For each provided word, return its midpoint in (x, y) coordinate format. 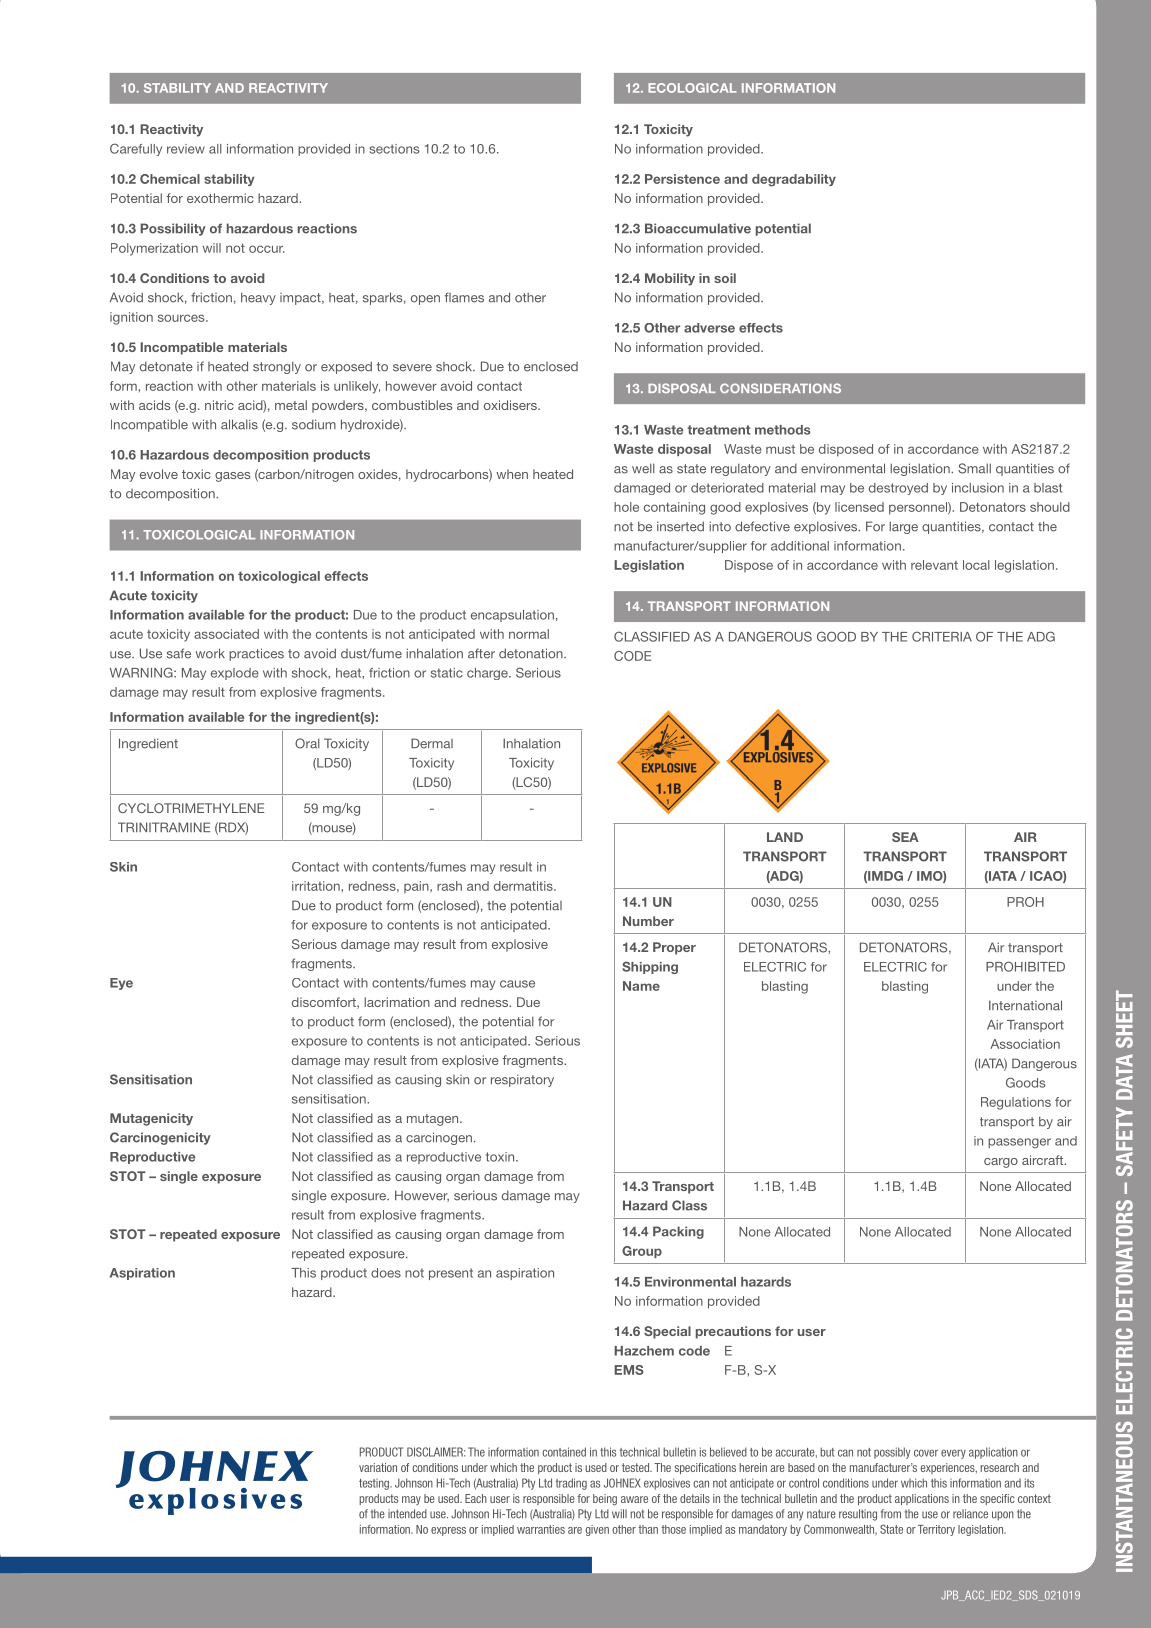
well (643, 468)
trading (571, 1484)
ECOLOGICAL (692, 88)
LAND (785, 837)
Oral (307, 743)
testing (375, 1484)
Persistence (682, 179)
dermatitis (524, 886)
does (386, 1273)
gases (232, 477)
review (186, 149)
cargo (1001, 1163)
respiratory (522, 1080)
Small (974, 468)
